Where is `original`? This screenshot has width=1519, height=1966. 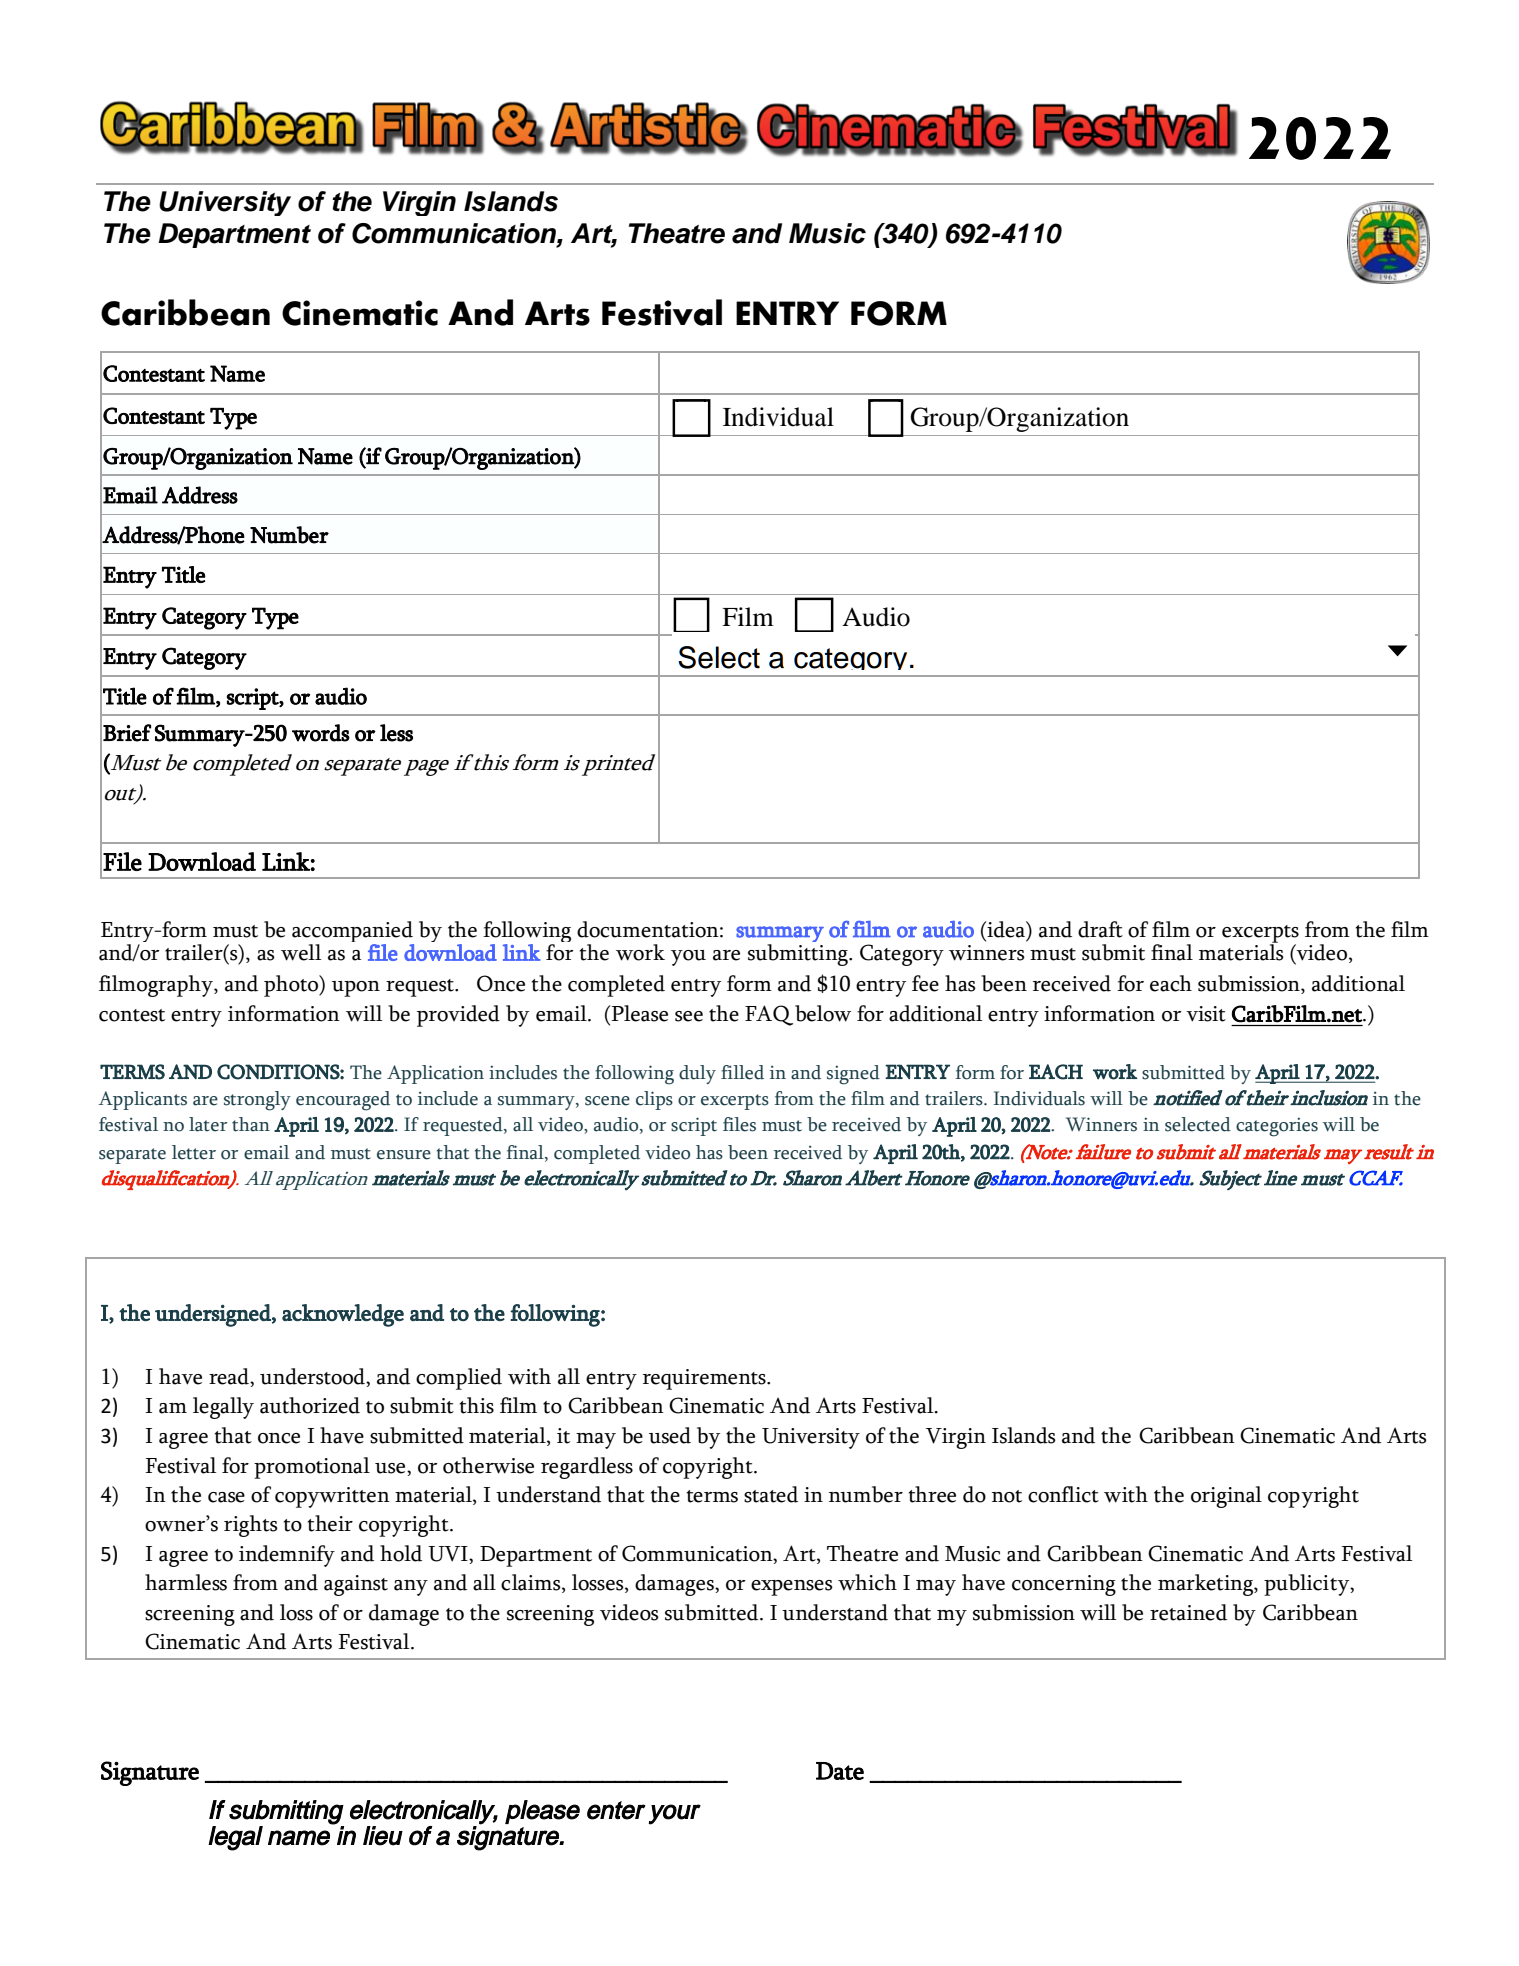
original is located at coordinates (1226, 1497).
